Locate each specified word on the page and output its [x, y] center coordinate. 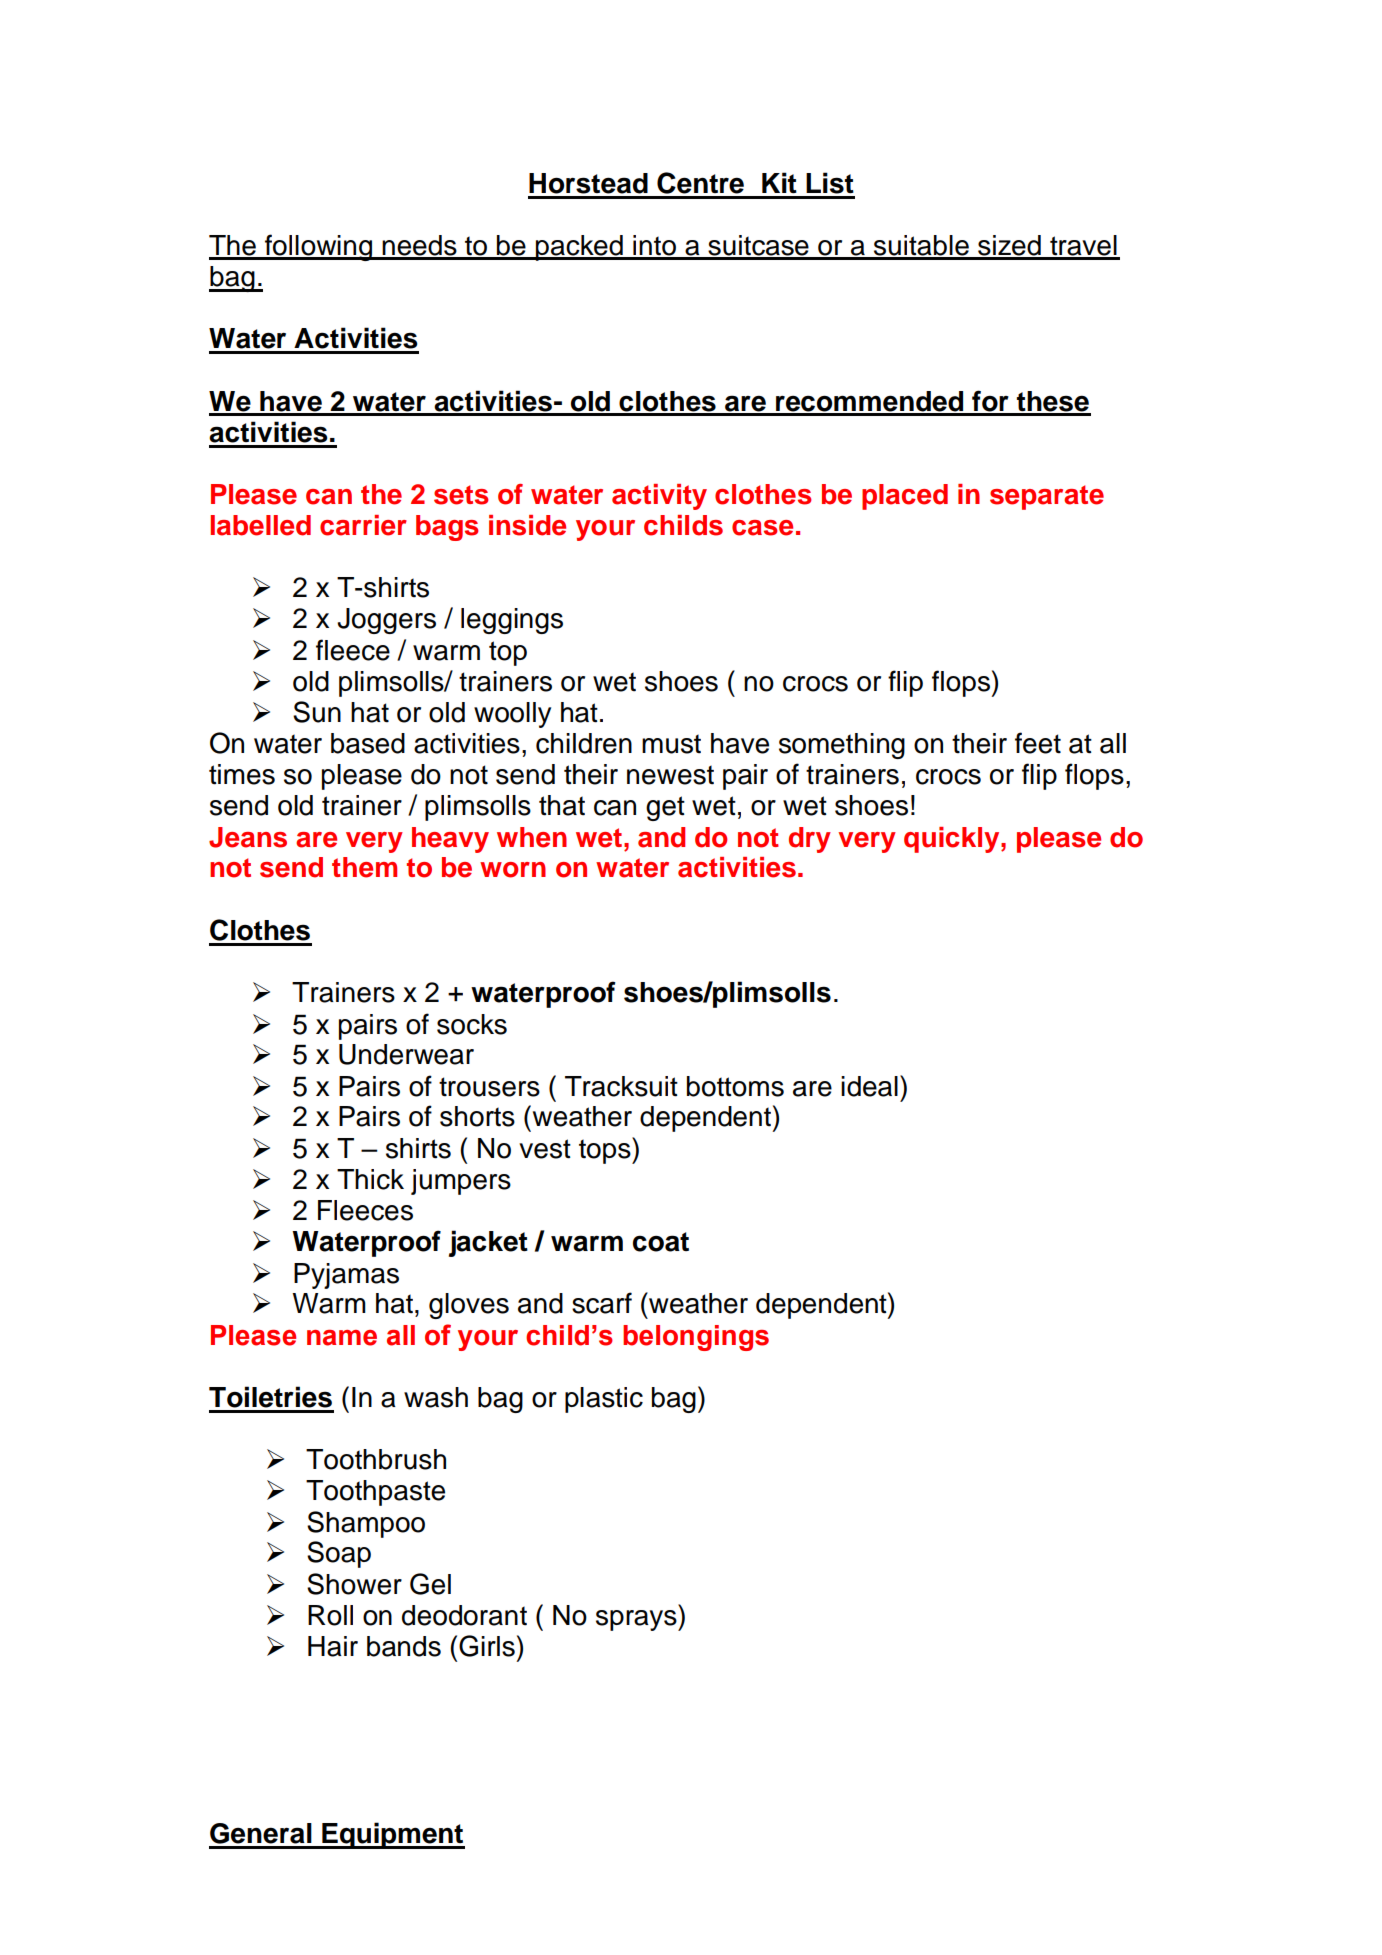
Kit [779, 182]
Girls [487, 1646]
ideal [869, 1086]
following [318, 247]
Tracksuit [621, 1086]
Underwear [406, 1054]
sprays [637, 1620]
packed [579, 248]
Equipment [392, 1835]
